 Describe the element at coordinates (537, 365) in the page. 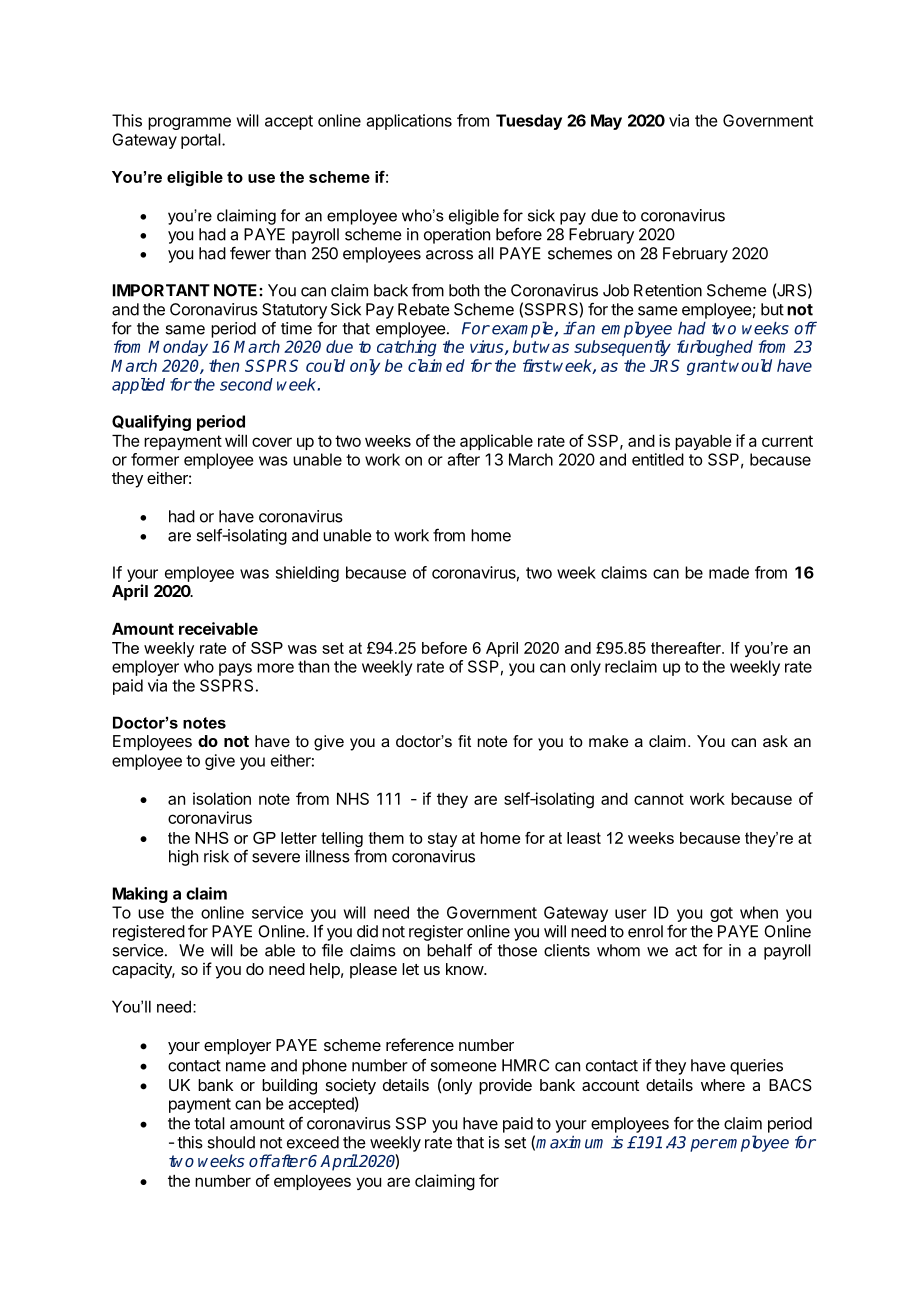

I see `first` at that location.
